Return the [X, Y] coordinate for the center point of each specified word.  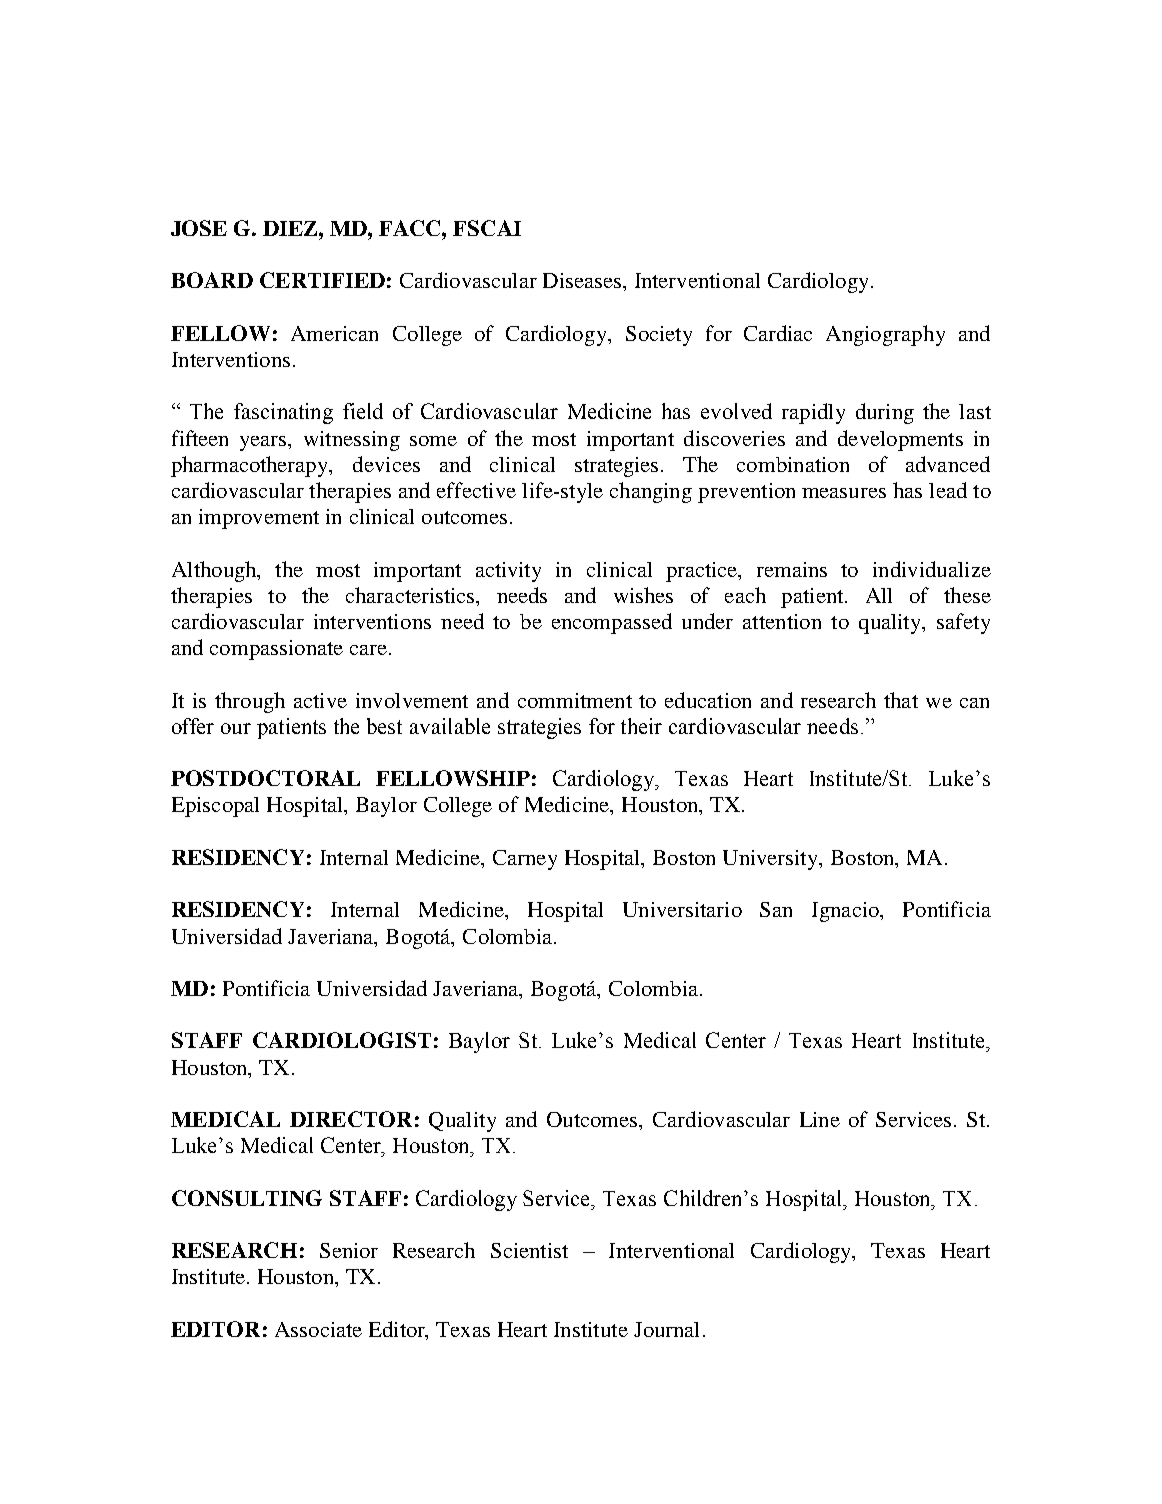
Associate [318, 1329]
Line [820, 1119]
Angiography [885, 335]
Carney [525, 860]
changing [651, 492]
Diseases [582, 280]
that [901, 700]
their [641, 726]
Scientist [529, 1250]
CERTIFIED [322, 280]
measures [844, 493]
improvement [259, 519]
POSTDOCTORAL [265, 778]
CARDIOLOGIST [342, 1040]
